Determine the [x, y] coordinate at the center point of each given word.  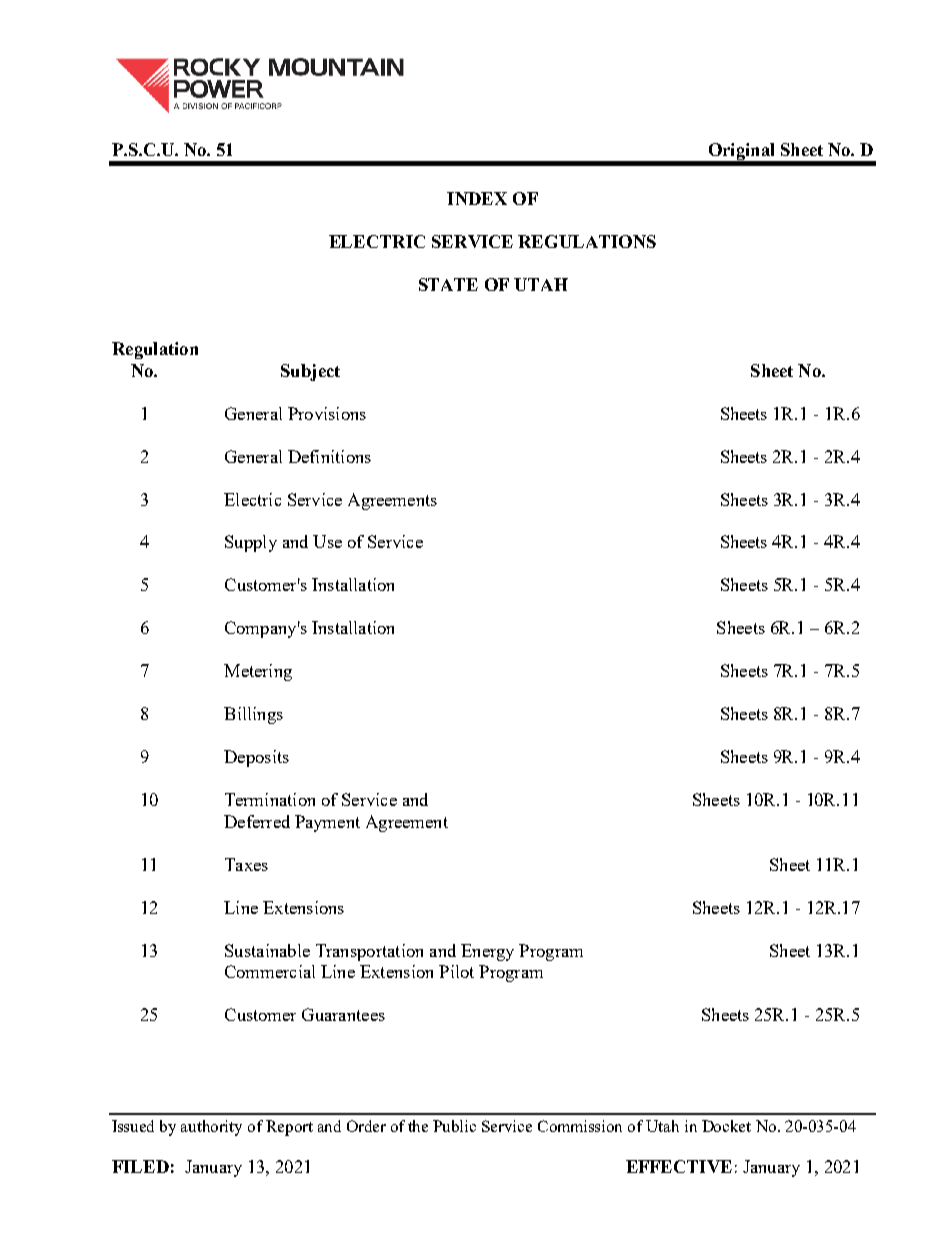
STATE [448, 284]
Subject [310, 372]
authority [211, 1128]
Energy [487, 952]
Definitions [329, 456]
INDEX [477, 198]
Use [327, 541]
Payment [327, 823]
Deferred [257, 821]
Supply [251, 543]
